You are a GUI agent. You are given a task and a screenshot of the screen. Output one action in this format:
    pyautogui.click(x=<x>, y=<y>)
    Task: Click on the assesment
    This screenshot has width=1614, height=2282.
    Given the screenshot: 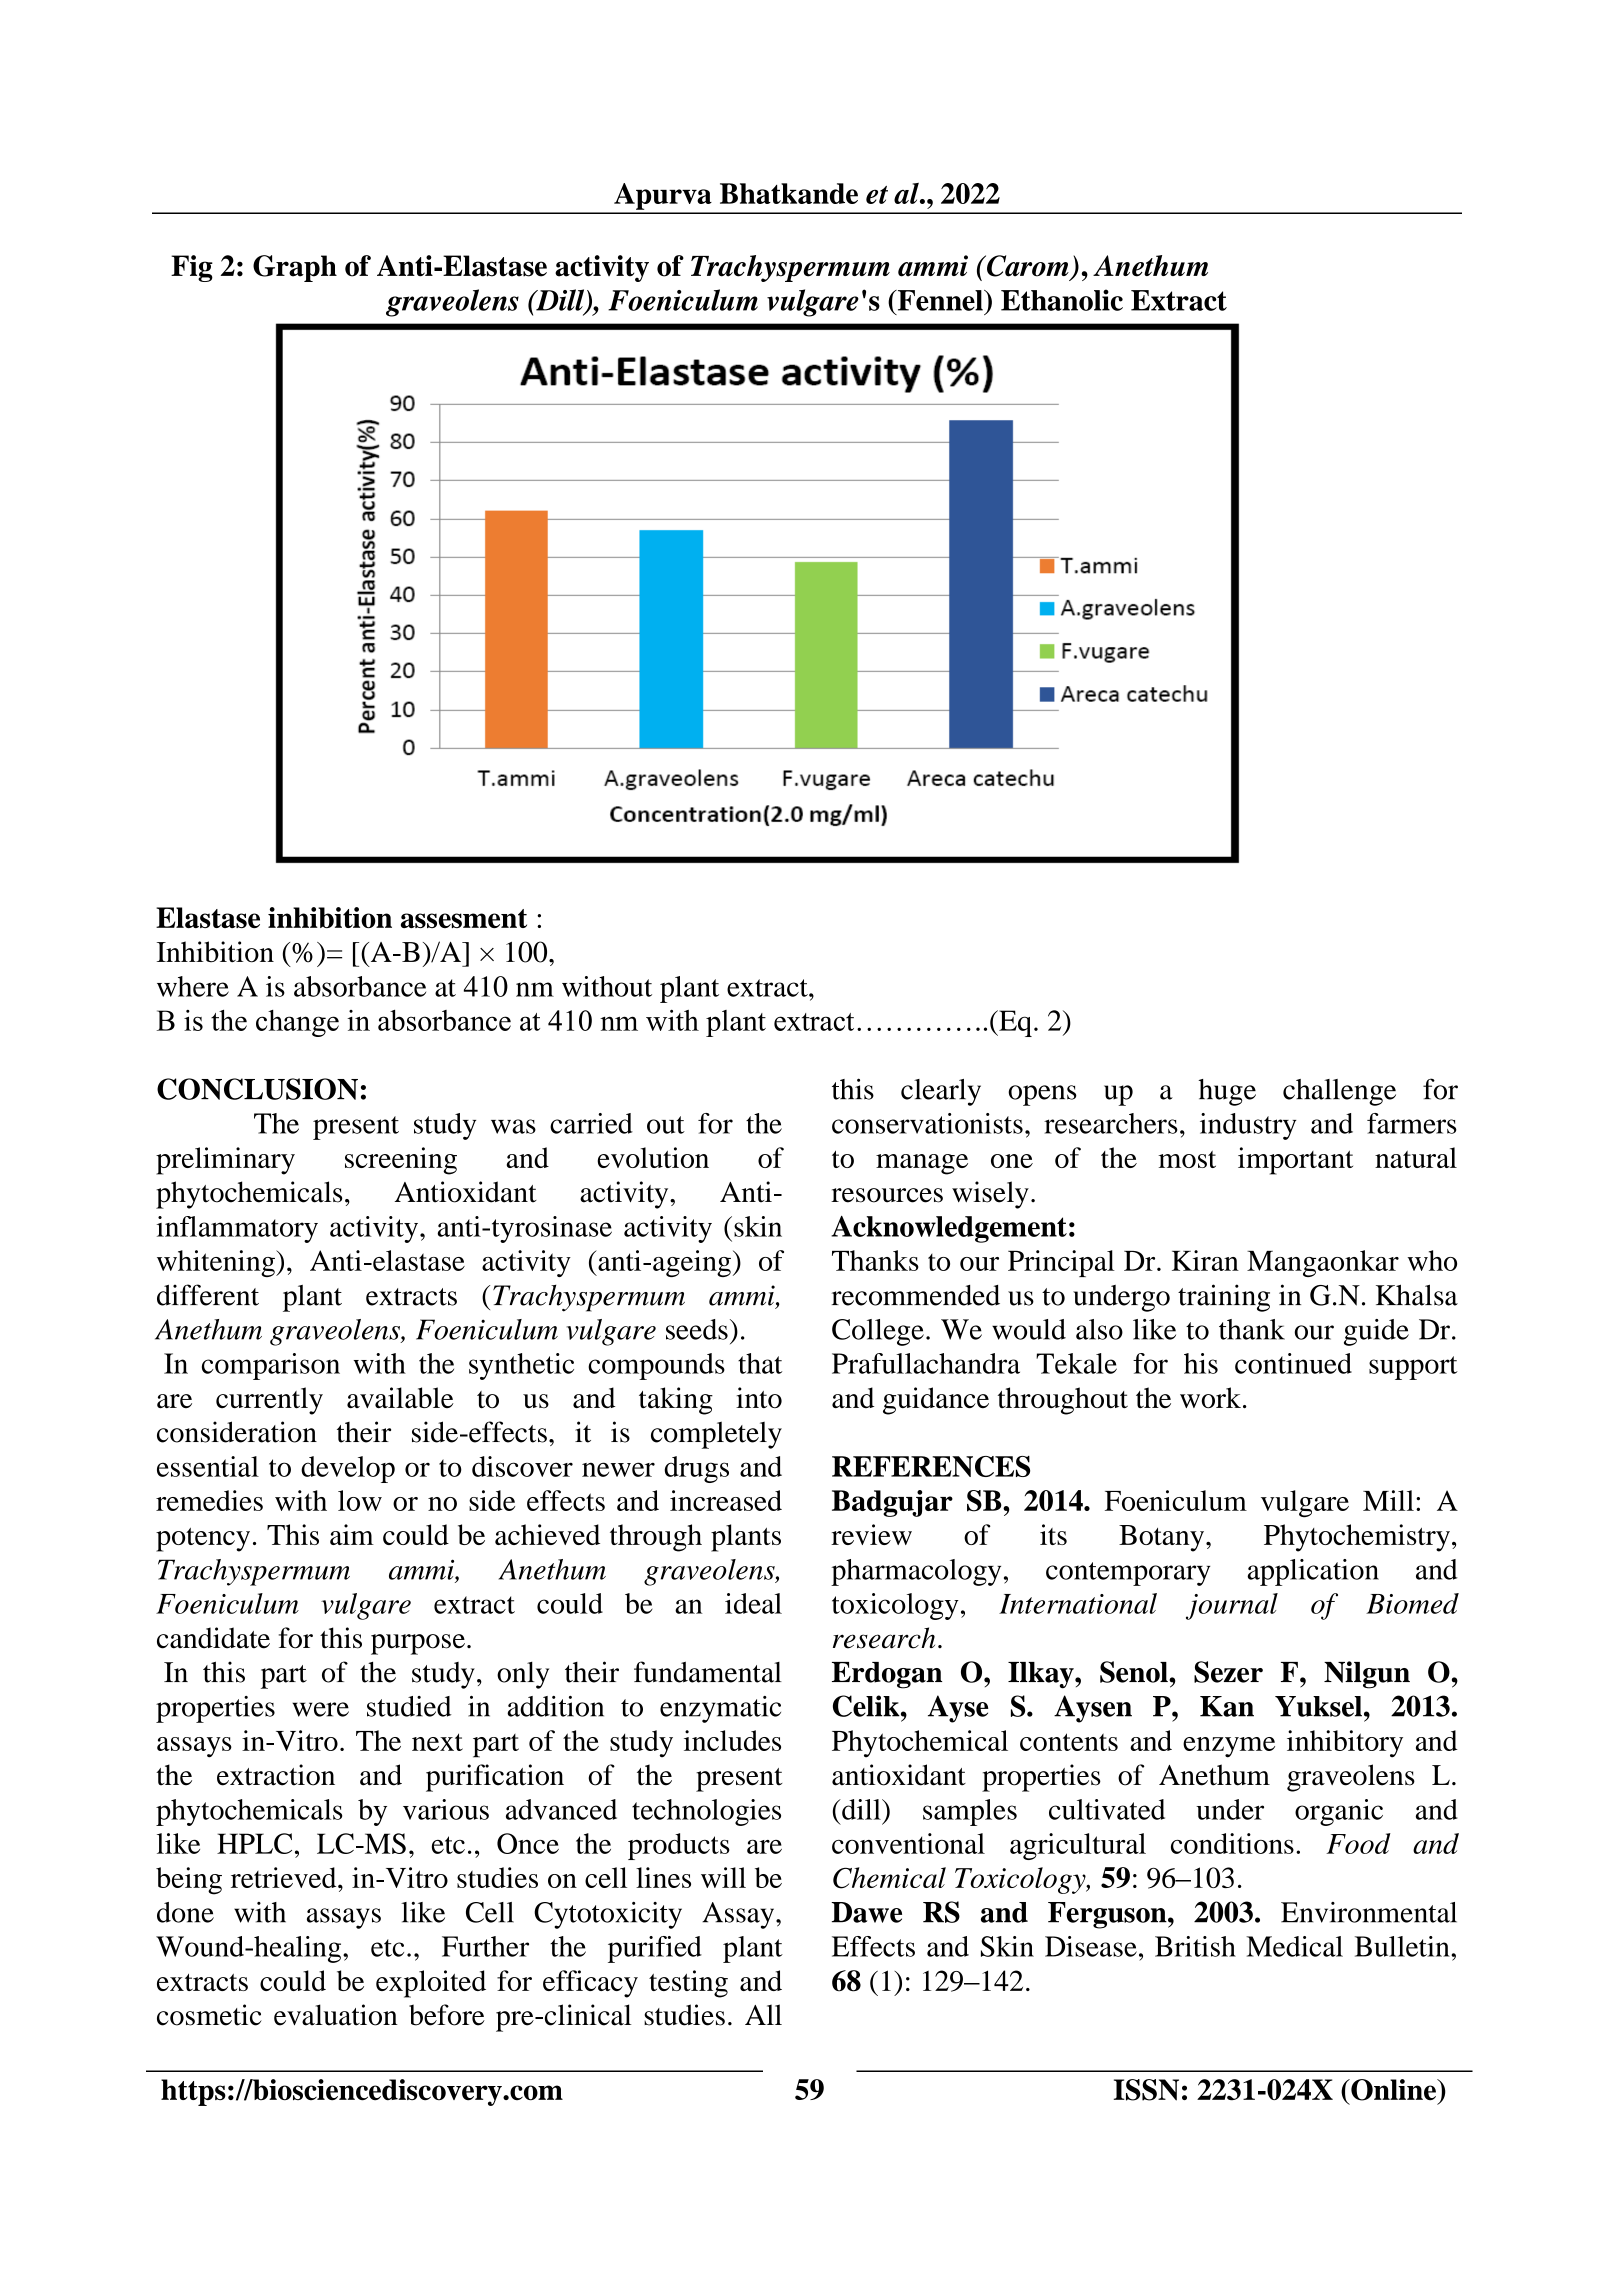 What is the action you would take?
    pyautogui.click(x=464, y=918)
